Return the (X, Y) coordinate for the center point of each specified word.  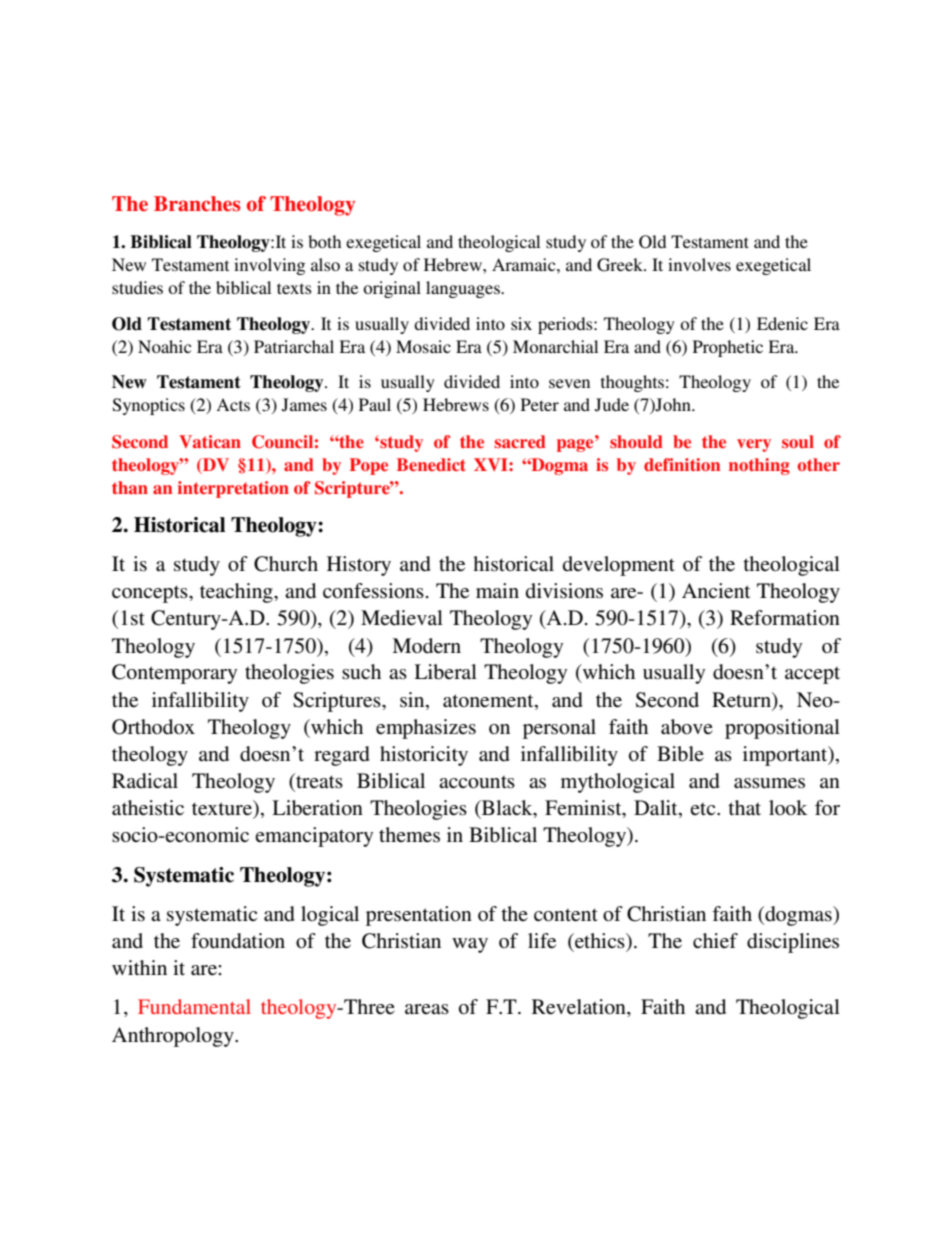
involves (699, 264)
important (786, 756)
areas (427, 1009)
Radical (145, 781)
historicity (424, 756)
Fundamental (194, 1006)
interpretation (233, 489)
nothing (759, 466)
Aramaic (525, 264)
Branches (197, 204)
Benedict (431, 464)
